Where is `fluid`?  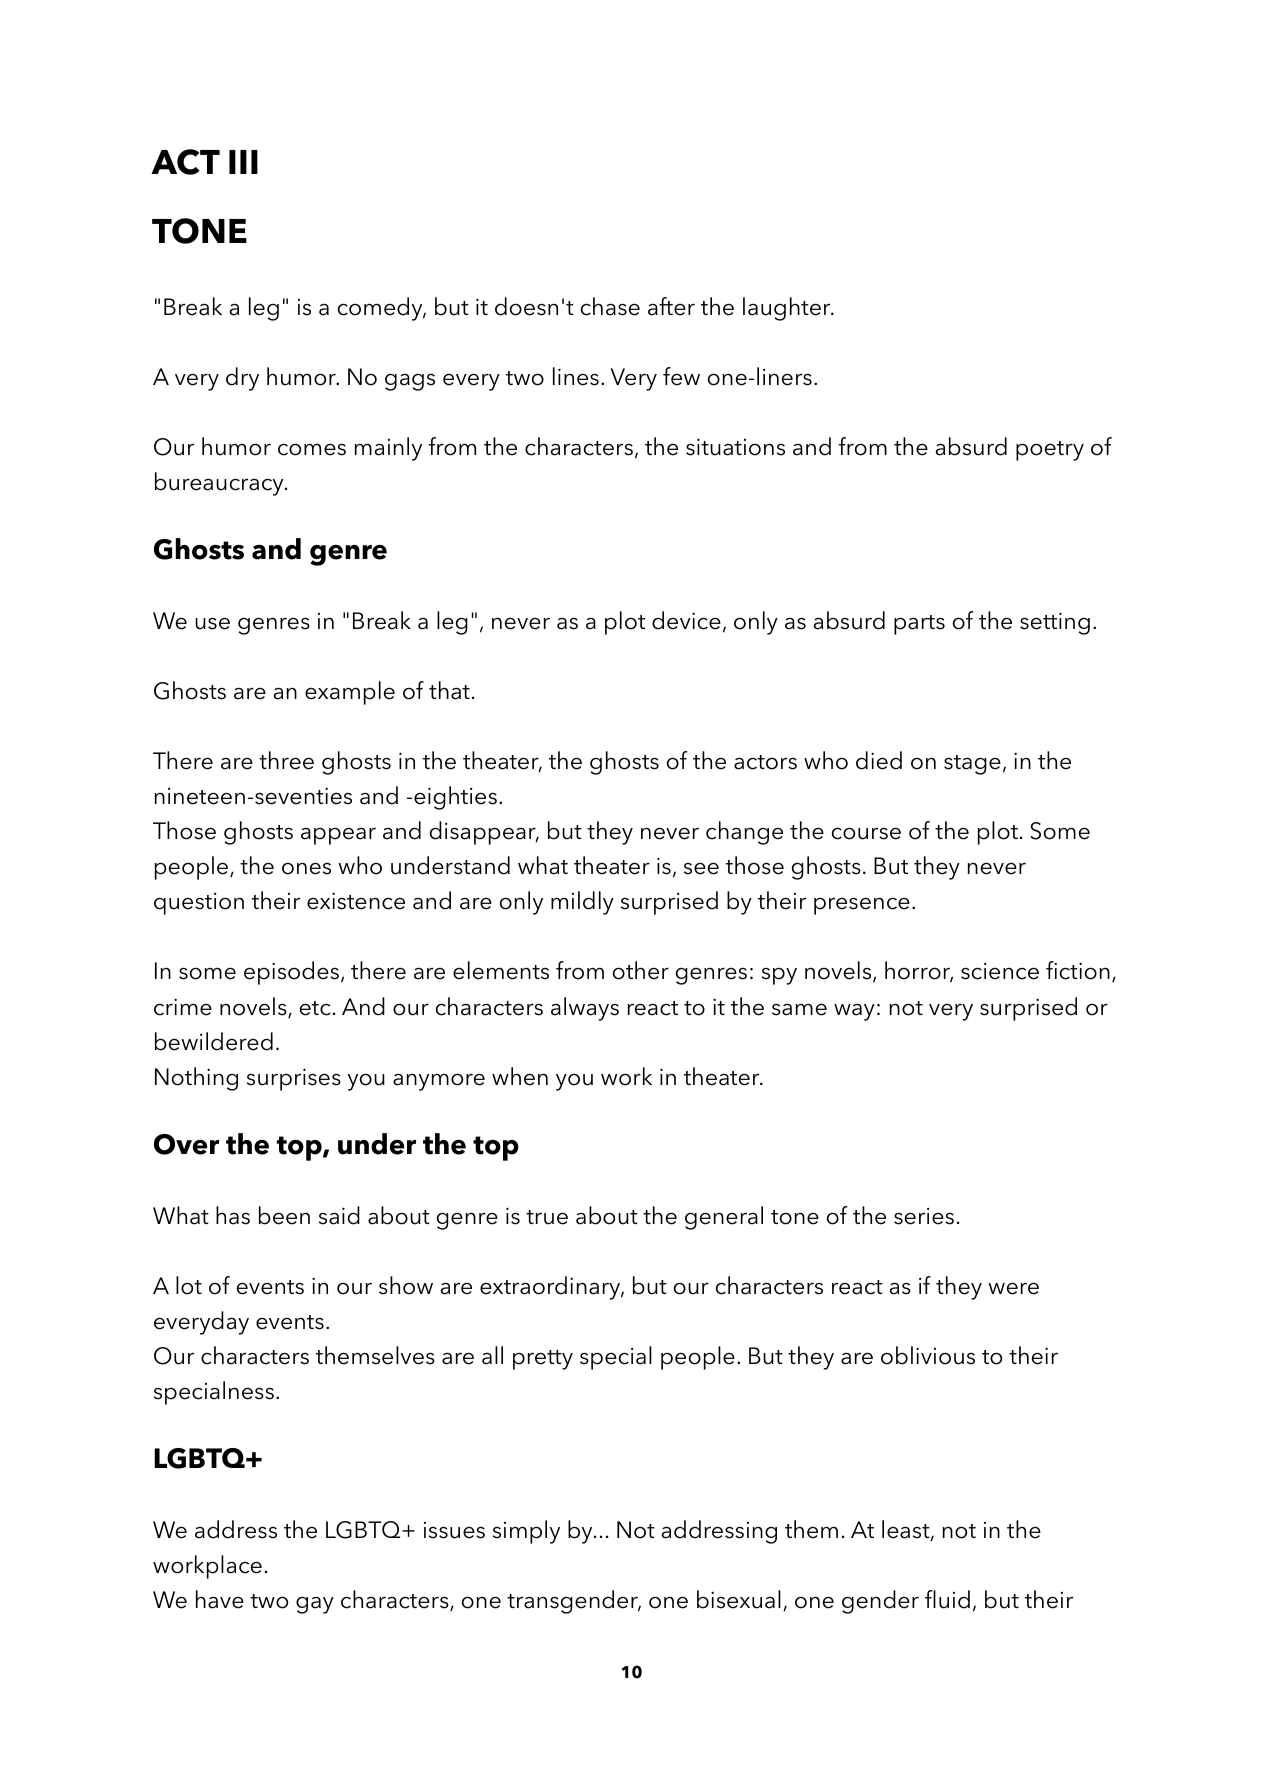 fluid is located at coordinates (947, 1599).
